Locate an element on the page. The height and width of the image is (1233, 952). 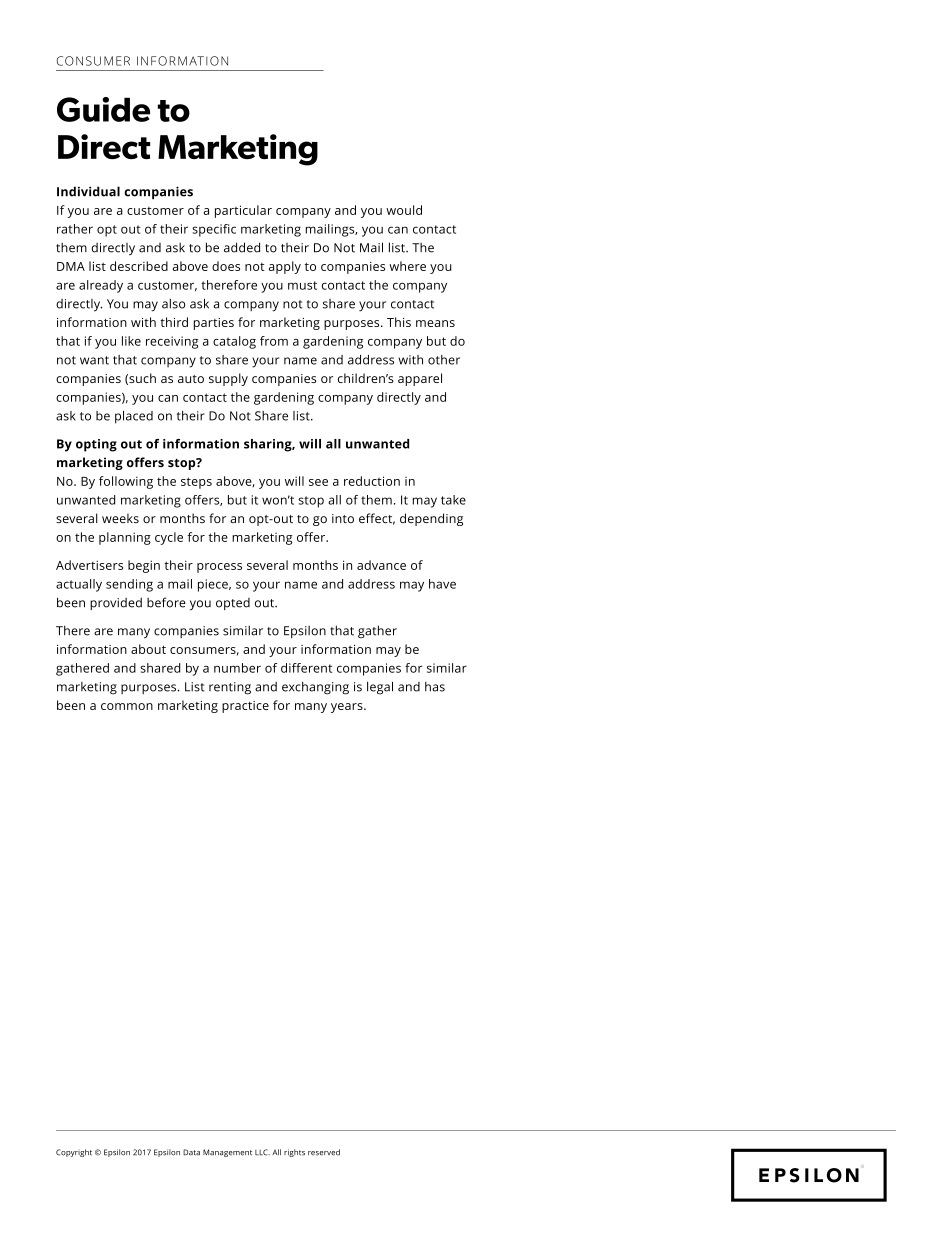
provided is located at coordinates (116, 603).
